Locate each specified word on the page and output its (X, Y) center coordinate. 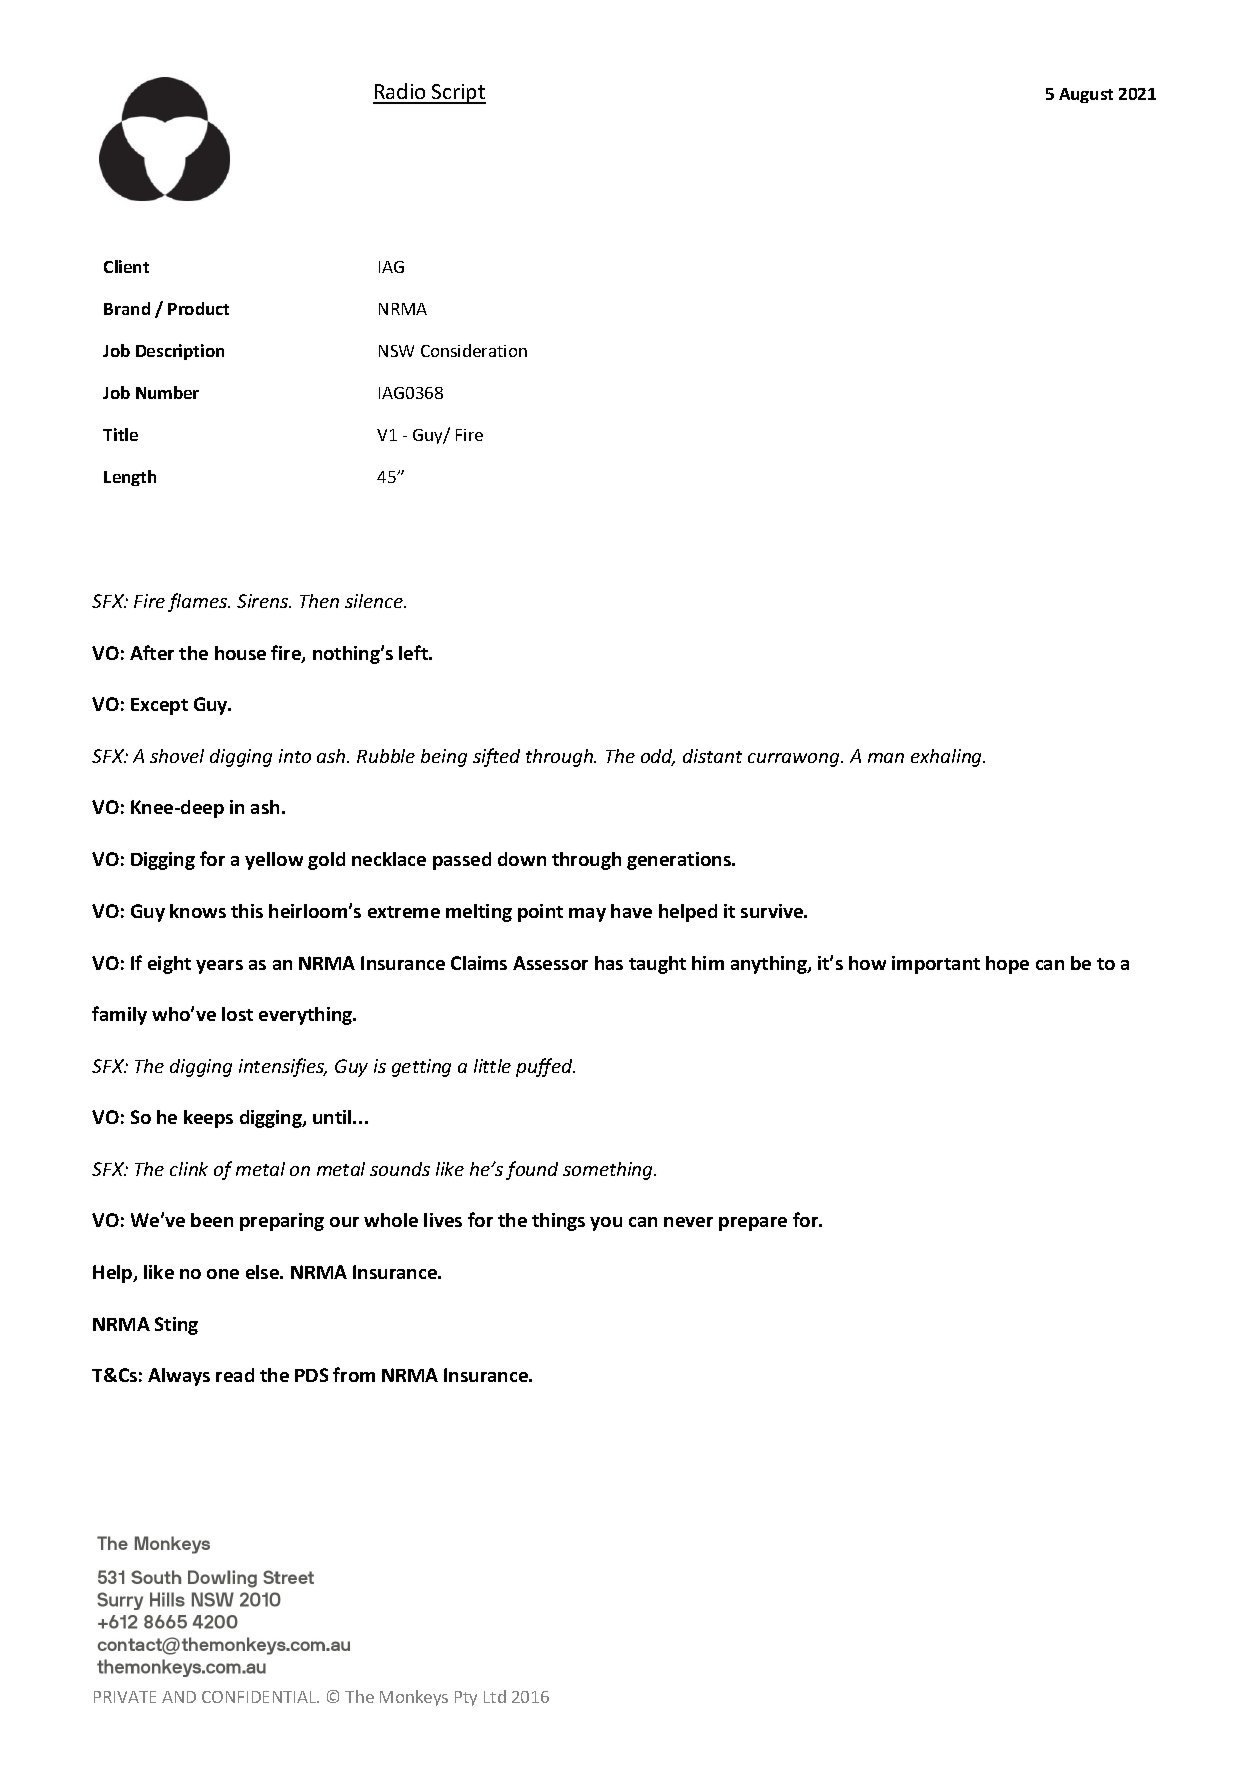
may (587, 915)
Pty (466, 1698)
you (606, 1224)
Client (126, 266)
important (936, 965)
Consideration (474, 350)
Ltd (495, 1696)
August (1086, 95)
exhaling (948, 758)
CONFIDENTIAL (260, 1697)
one (223, 1274)
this (247, 911)
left (415, 652)
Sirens (263, 601)
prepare (753, 1224)
